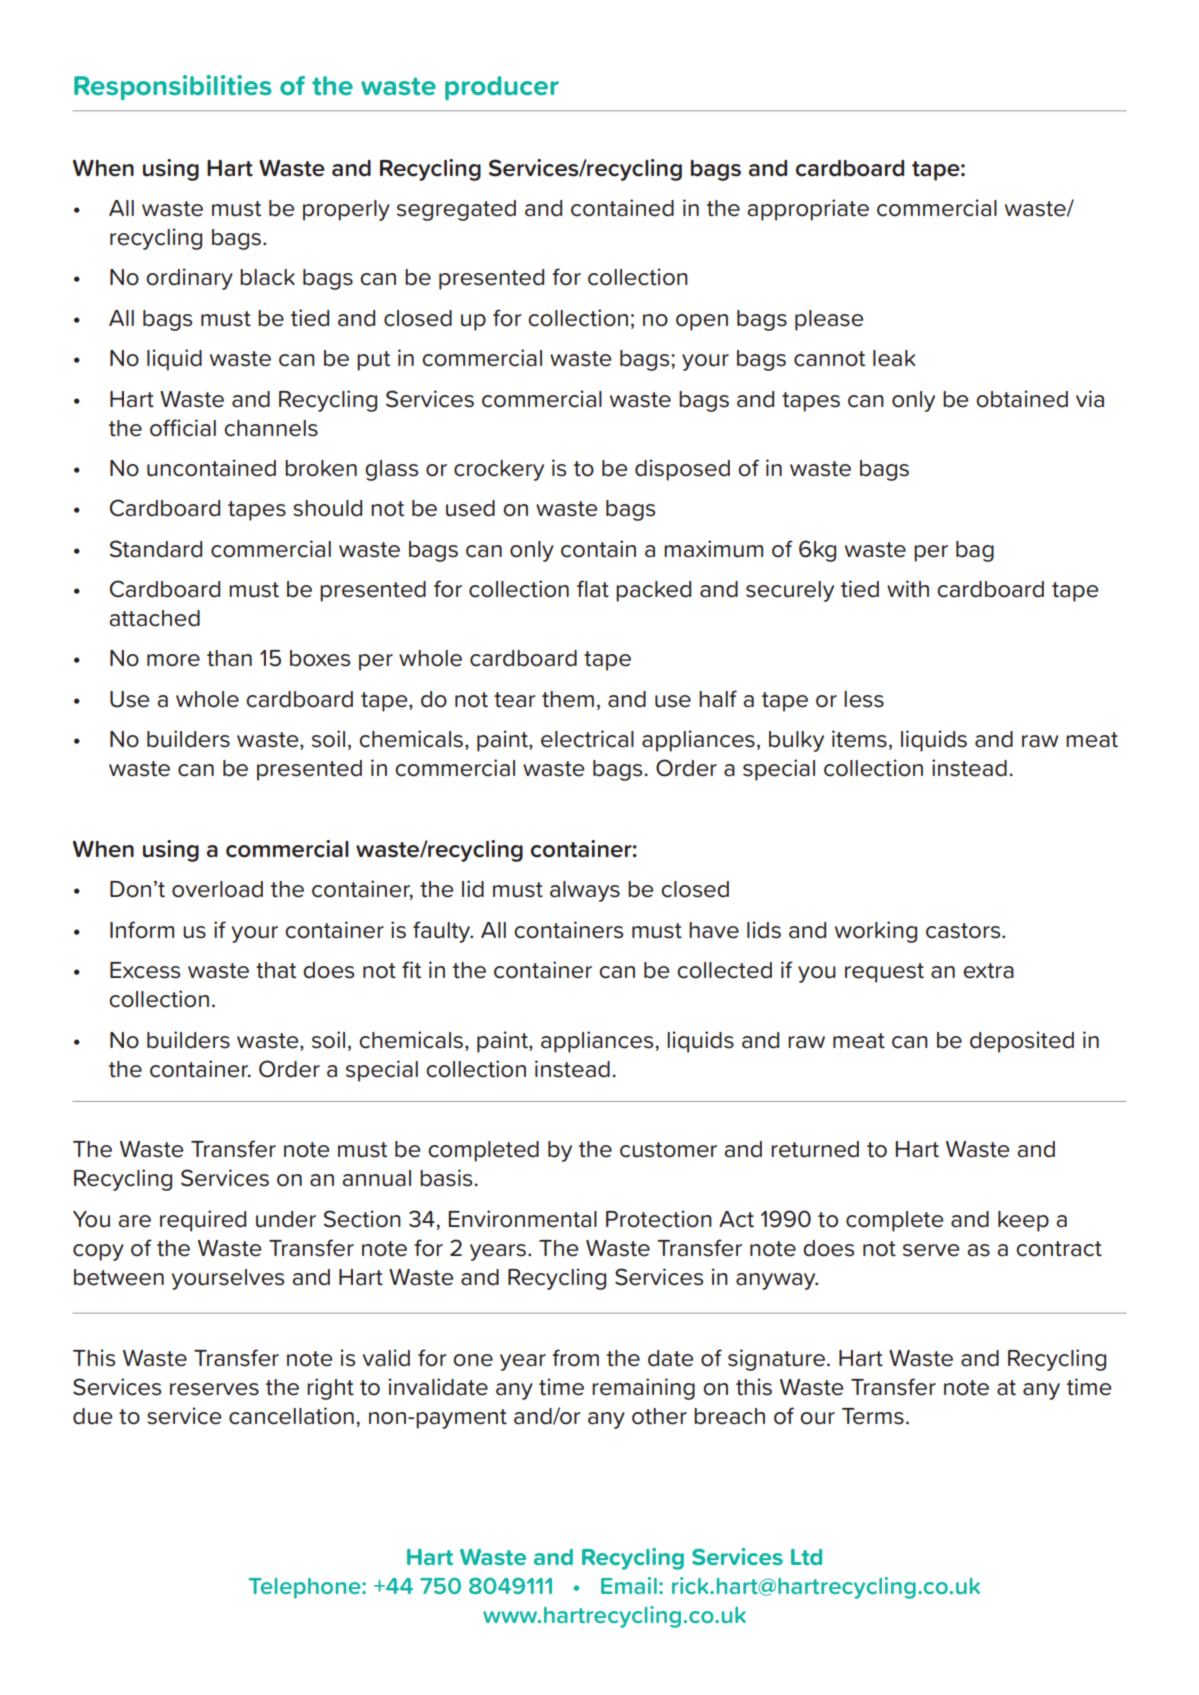 The image size is (1199, 1695). What do you see at coordinates (306, 1588) in the image?
I see `Telephone` at bounding box center [306, 1588].
